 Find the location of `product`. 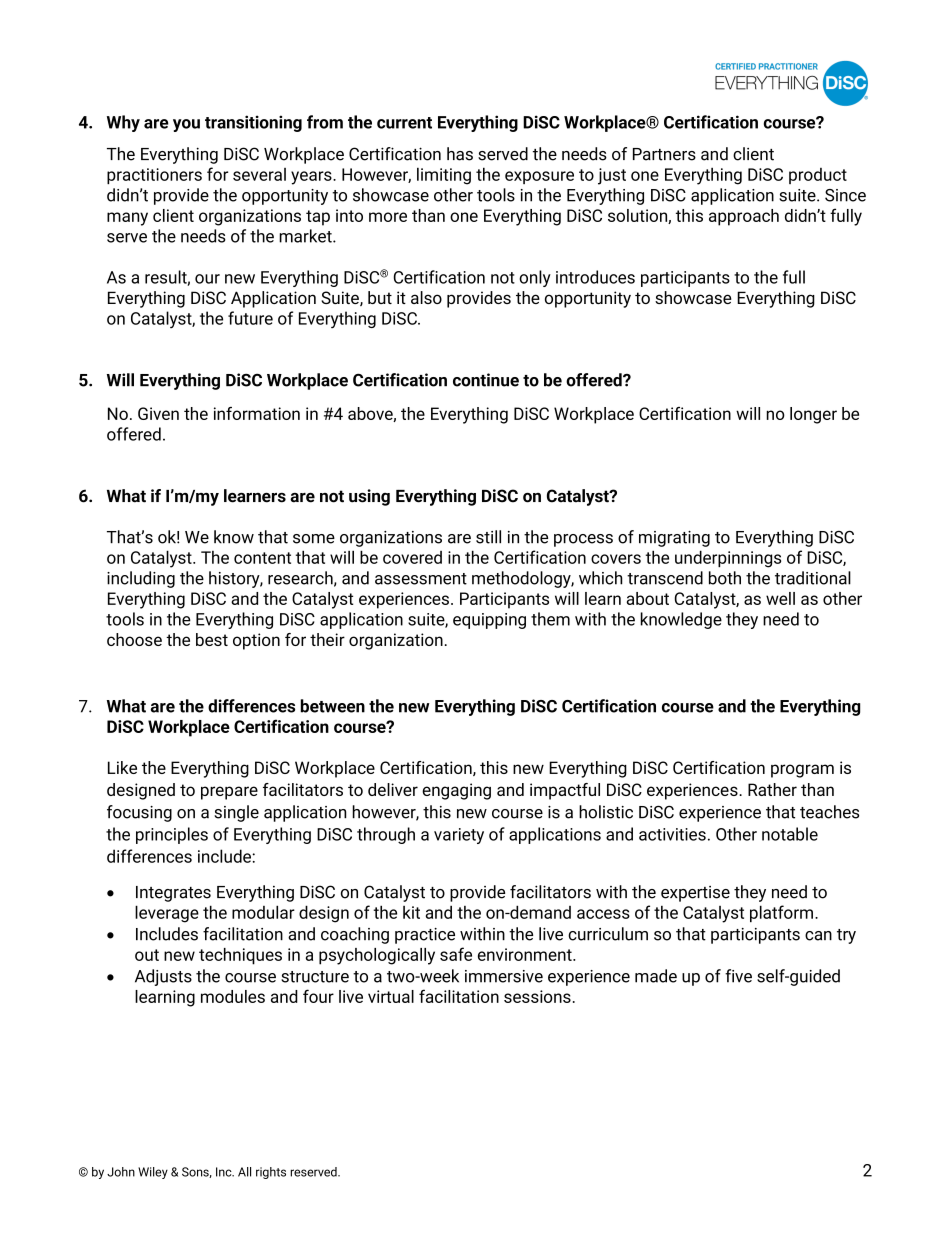

product is located at coordinates (818, 176).
